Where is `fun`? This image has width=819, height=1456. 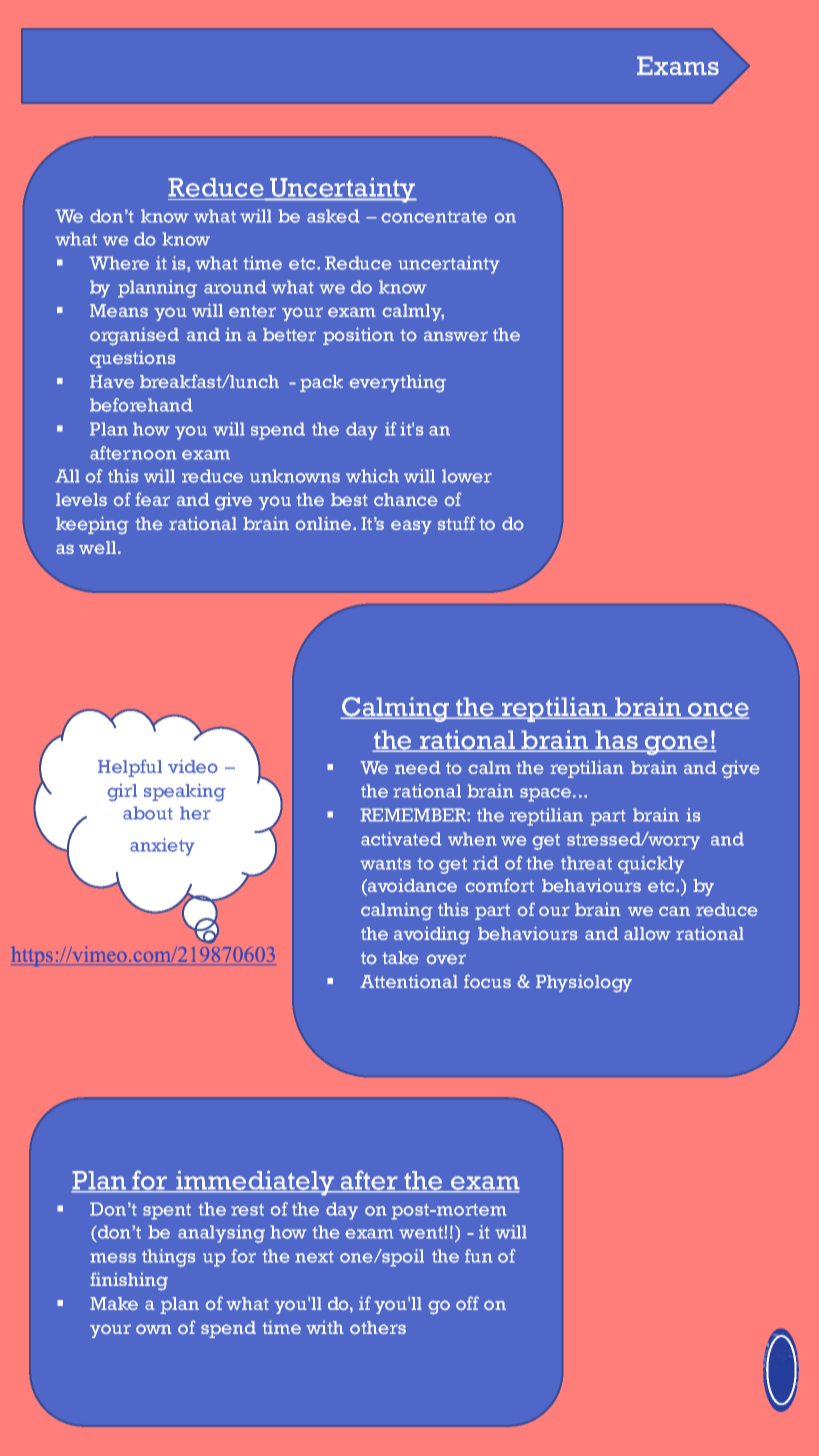
fun is located at coordinates (479, 1256).
